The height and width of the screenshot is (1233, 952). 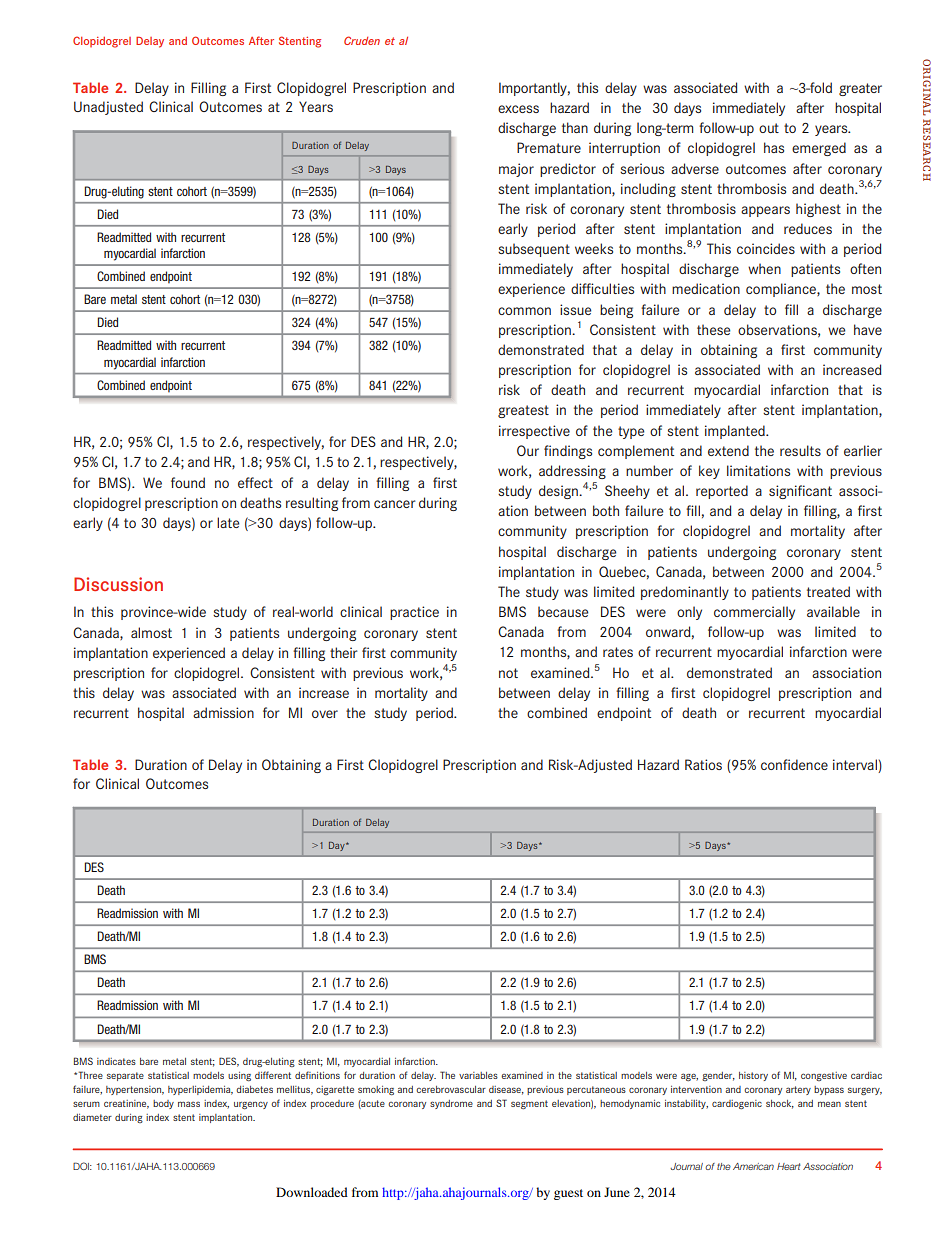 I want to click on not, so click(x=508, y=673).
